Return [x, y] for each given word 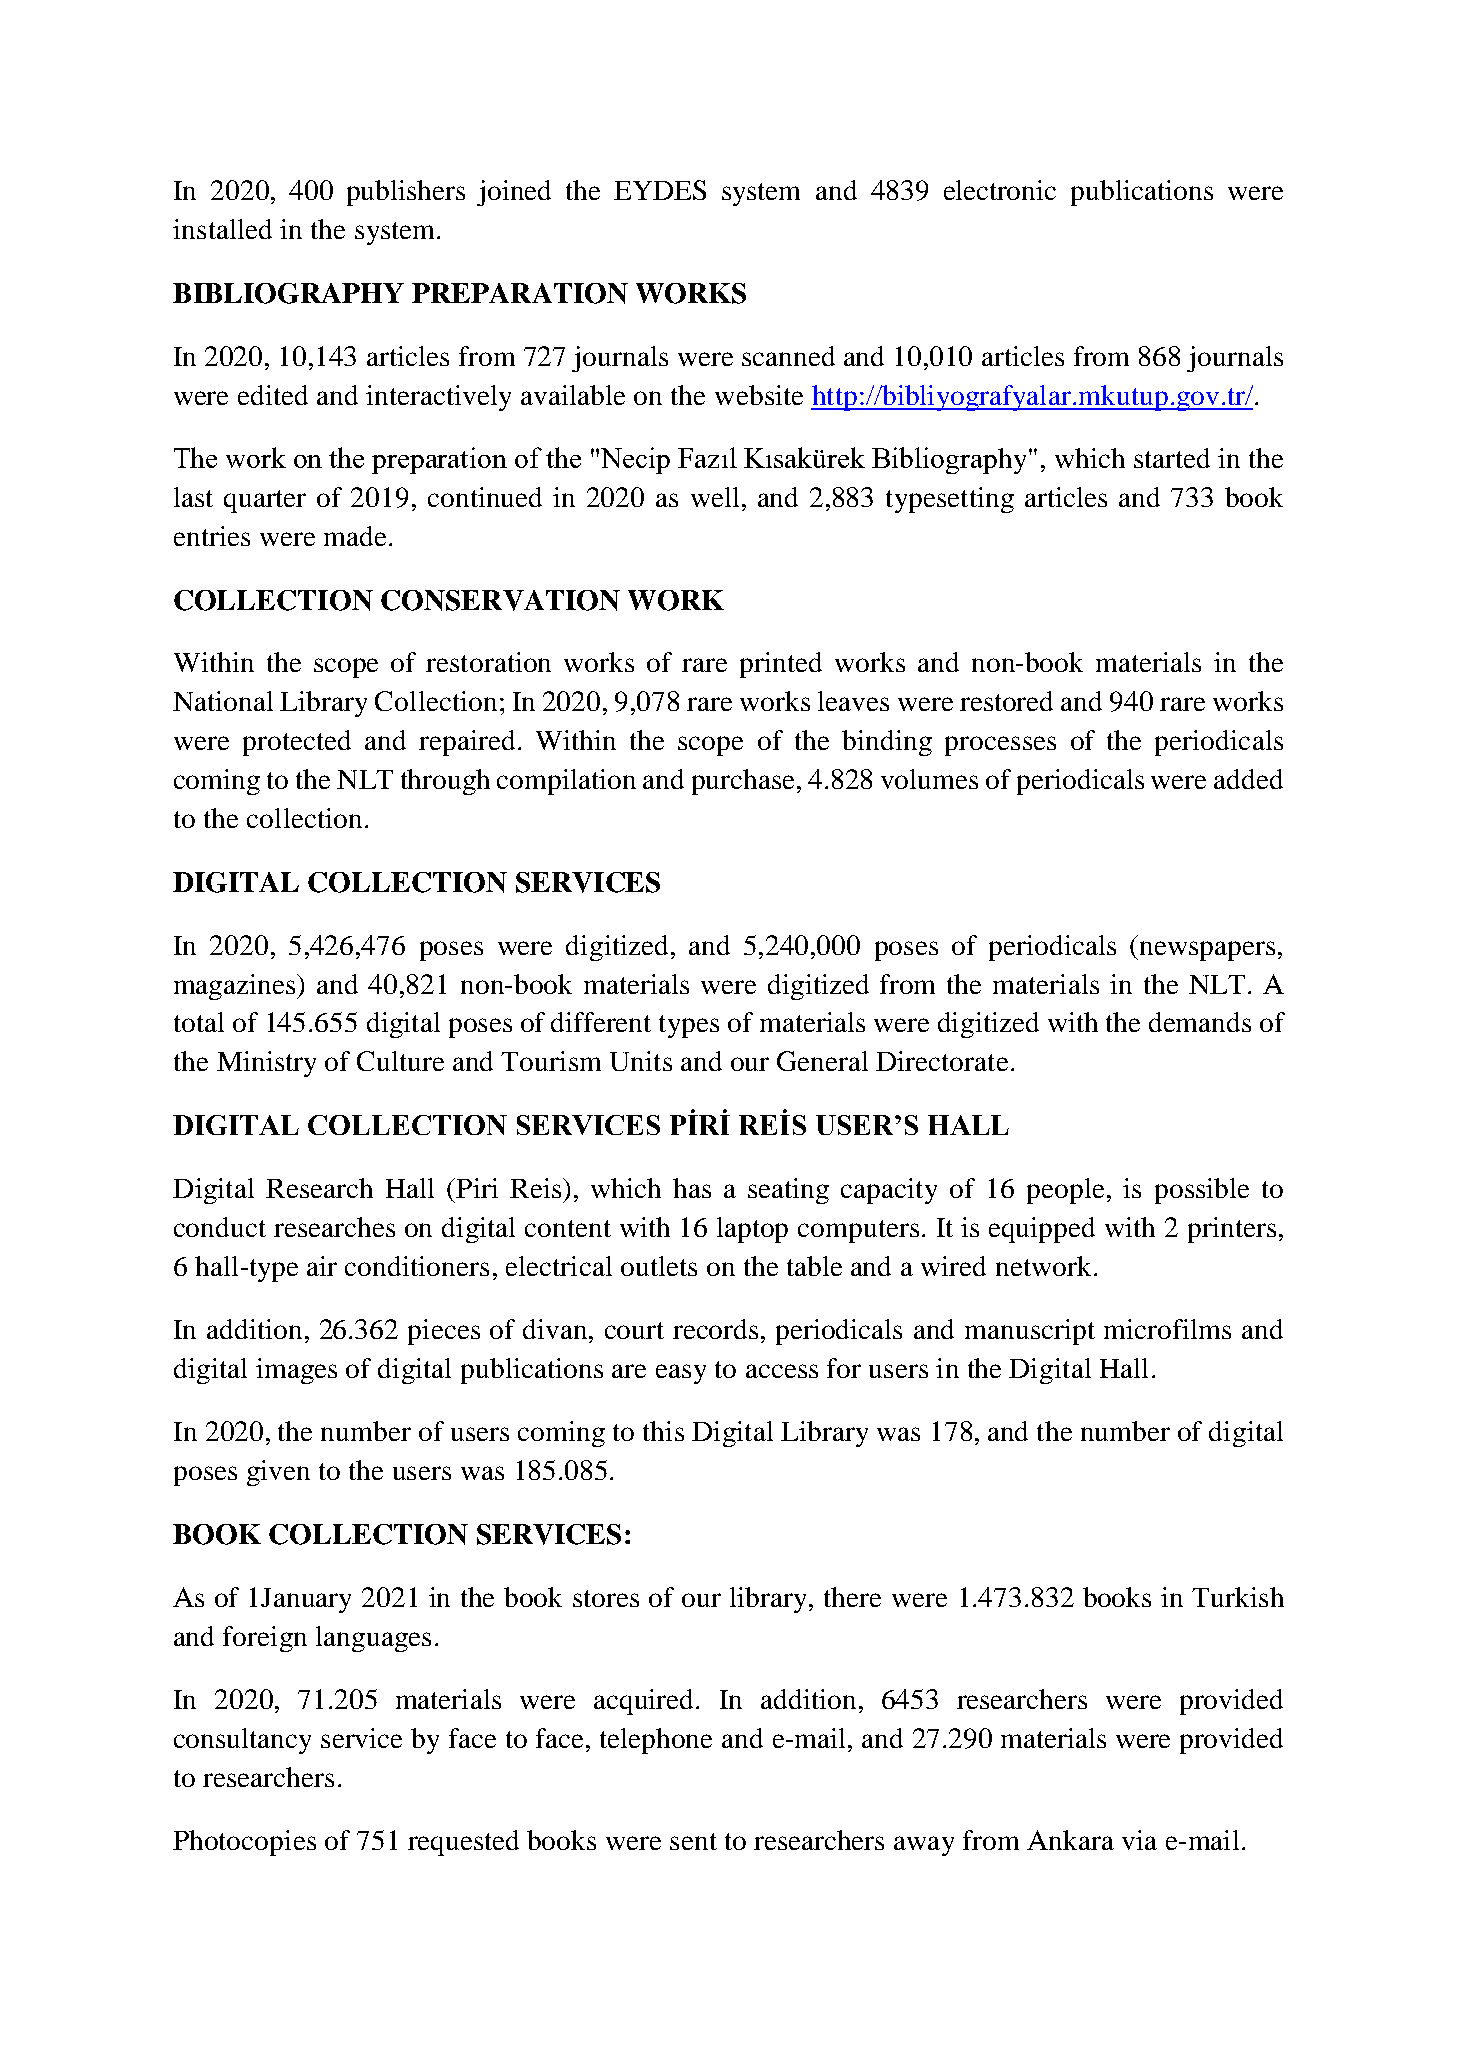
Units [641, 1061]
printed [781, 665]
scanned [788, 356]
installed [222, 229]
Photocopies [244, 1843]
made [355, 536]
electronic [1000, 190]
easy [681, 1374]
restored [1006, 701]
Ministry [266, 1064]
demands [1200, 1022]
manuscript [1030, 1332]
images [296, 1371]
